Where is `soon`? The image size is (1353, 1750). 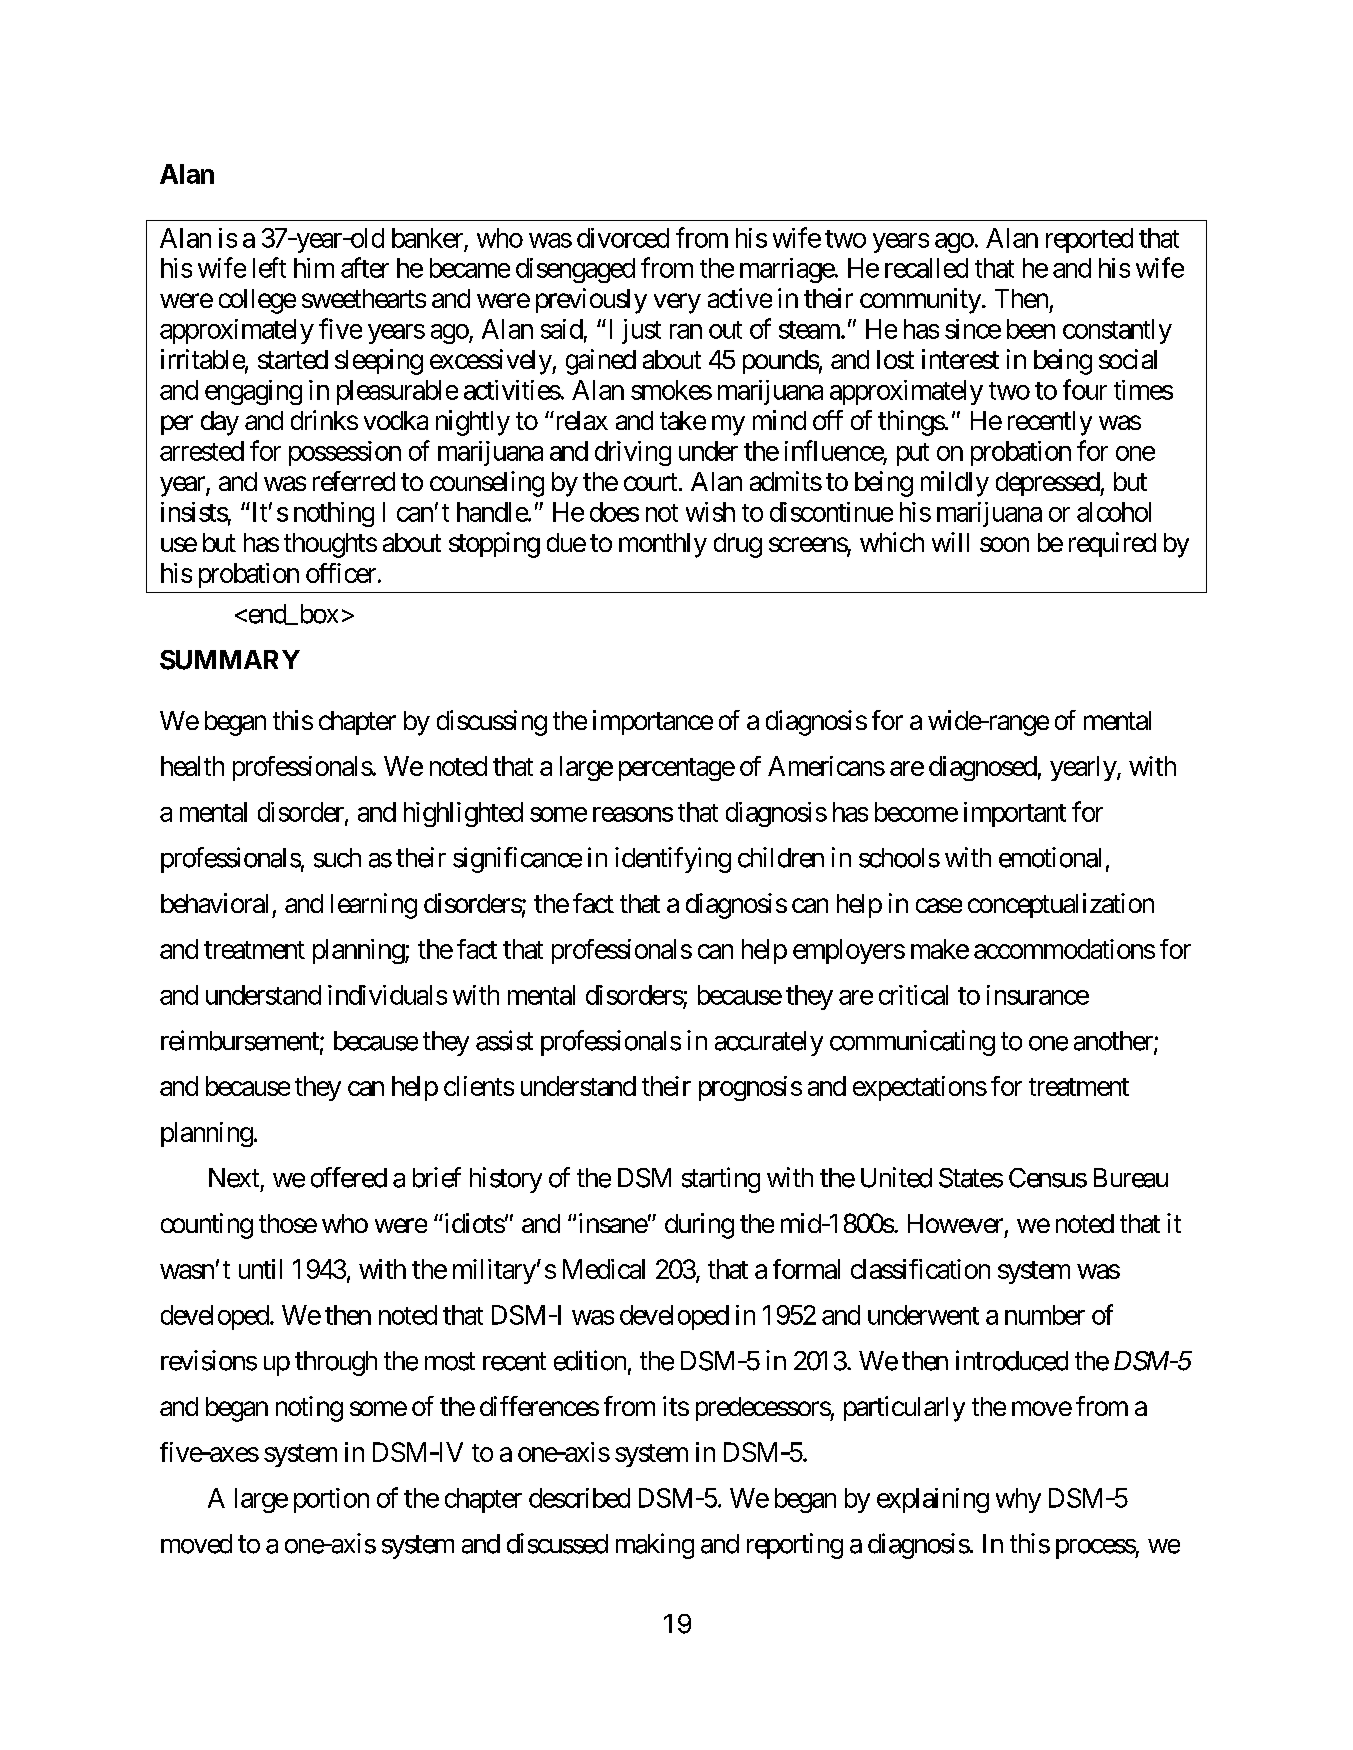 soon is located at coordinates (1004, 544).
